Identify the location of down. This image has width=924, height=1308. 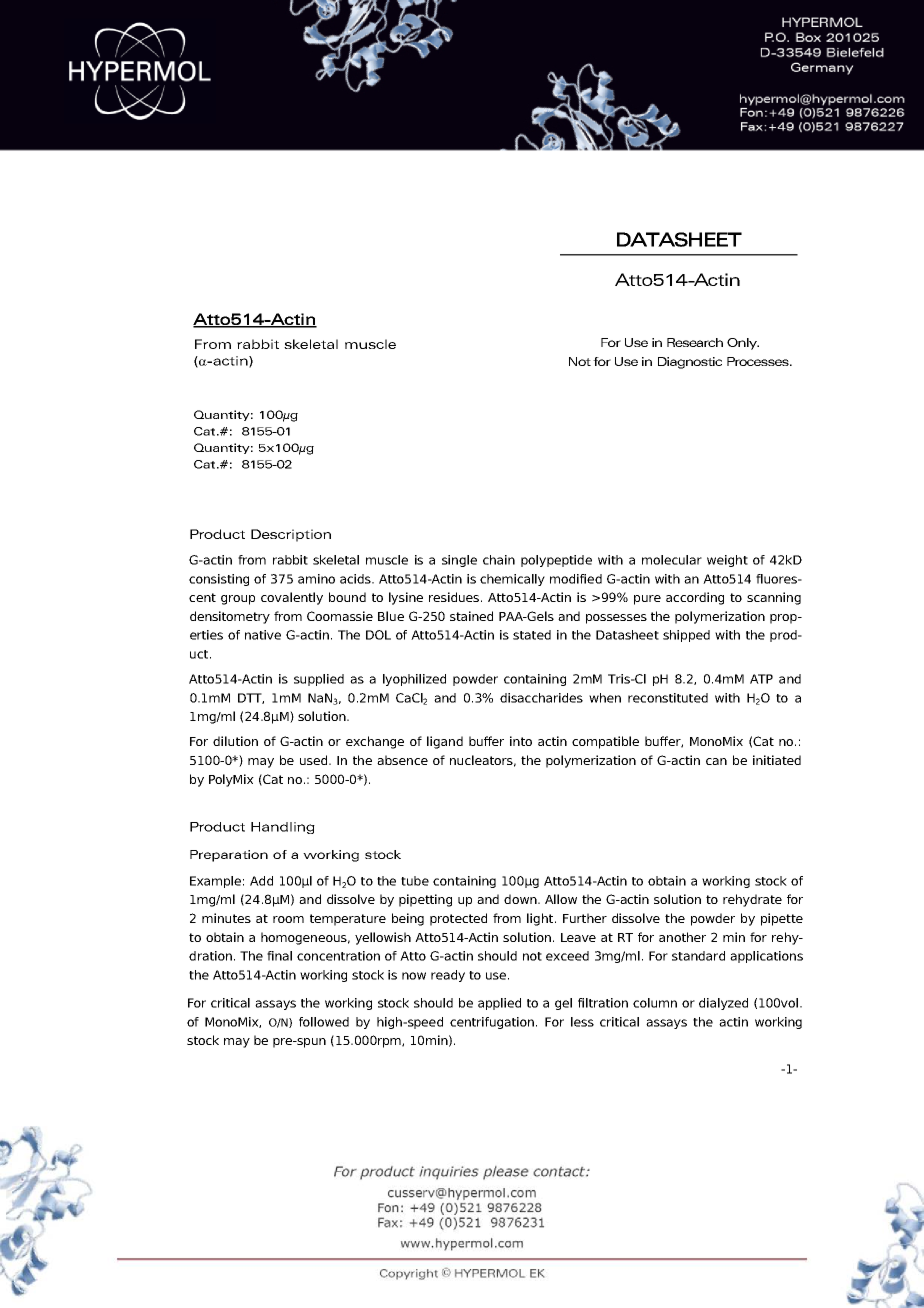
(521, 899).
